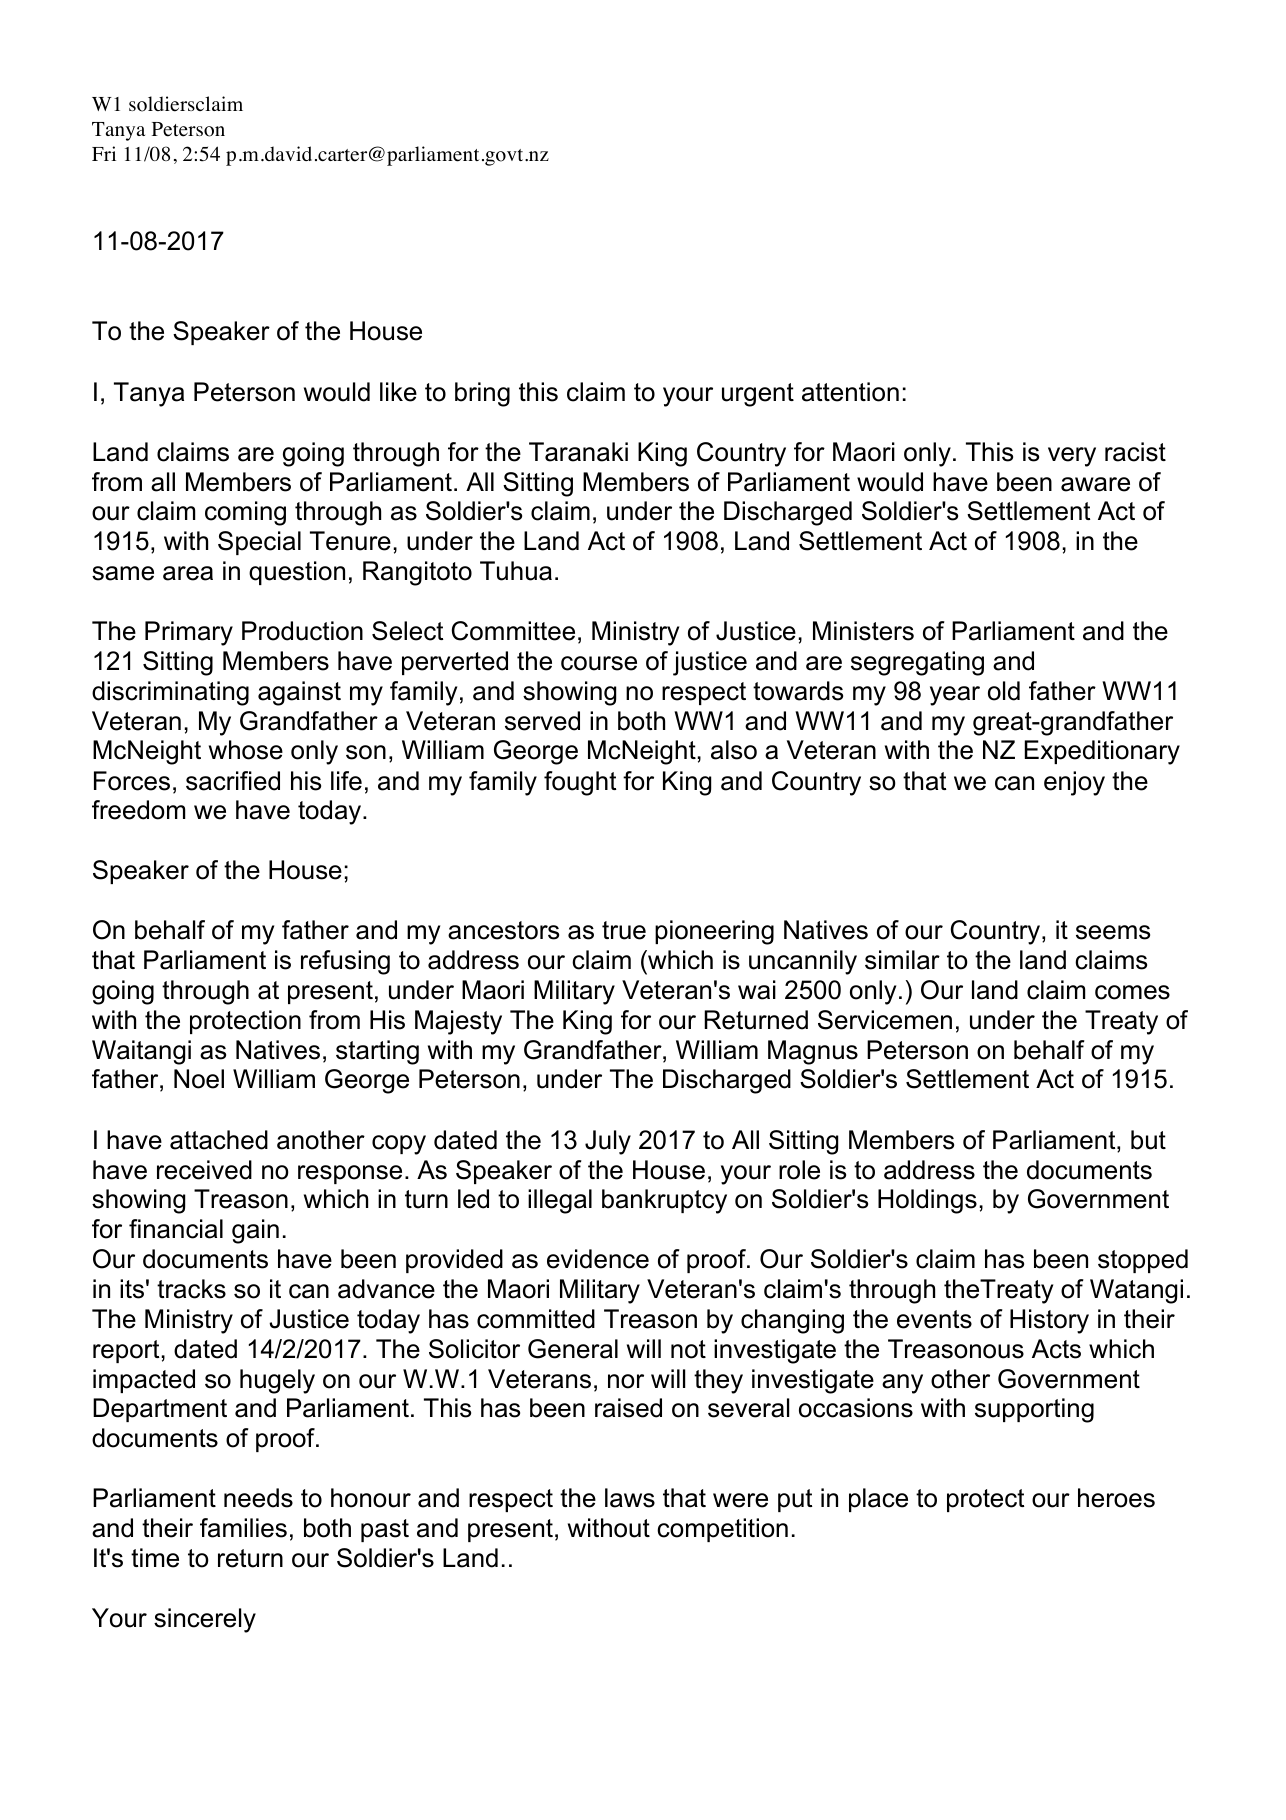  What do you see at coordinates (104, 153) in the screenshot?
I see `Fri` at bounding box center [104, 153].
